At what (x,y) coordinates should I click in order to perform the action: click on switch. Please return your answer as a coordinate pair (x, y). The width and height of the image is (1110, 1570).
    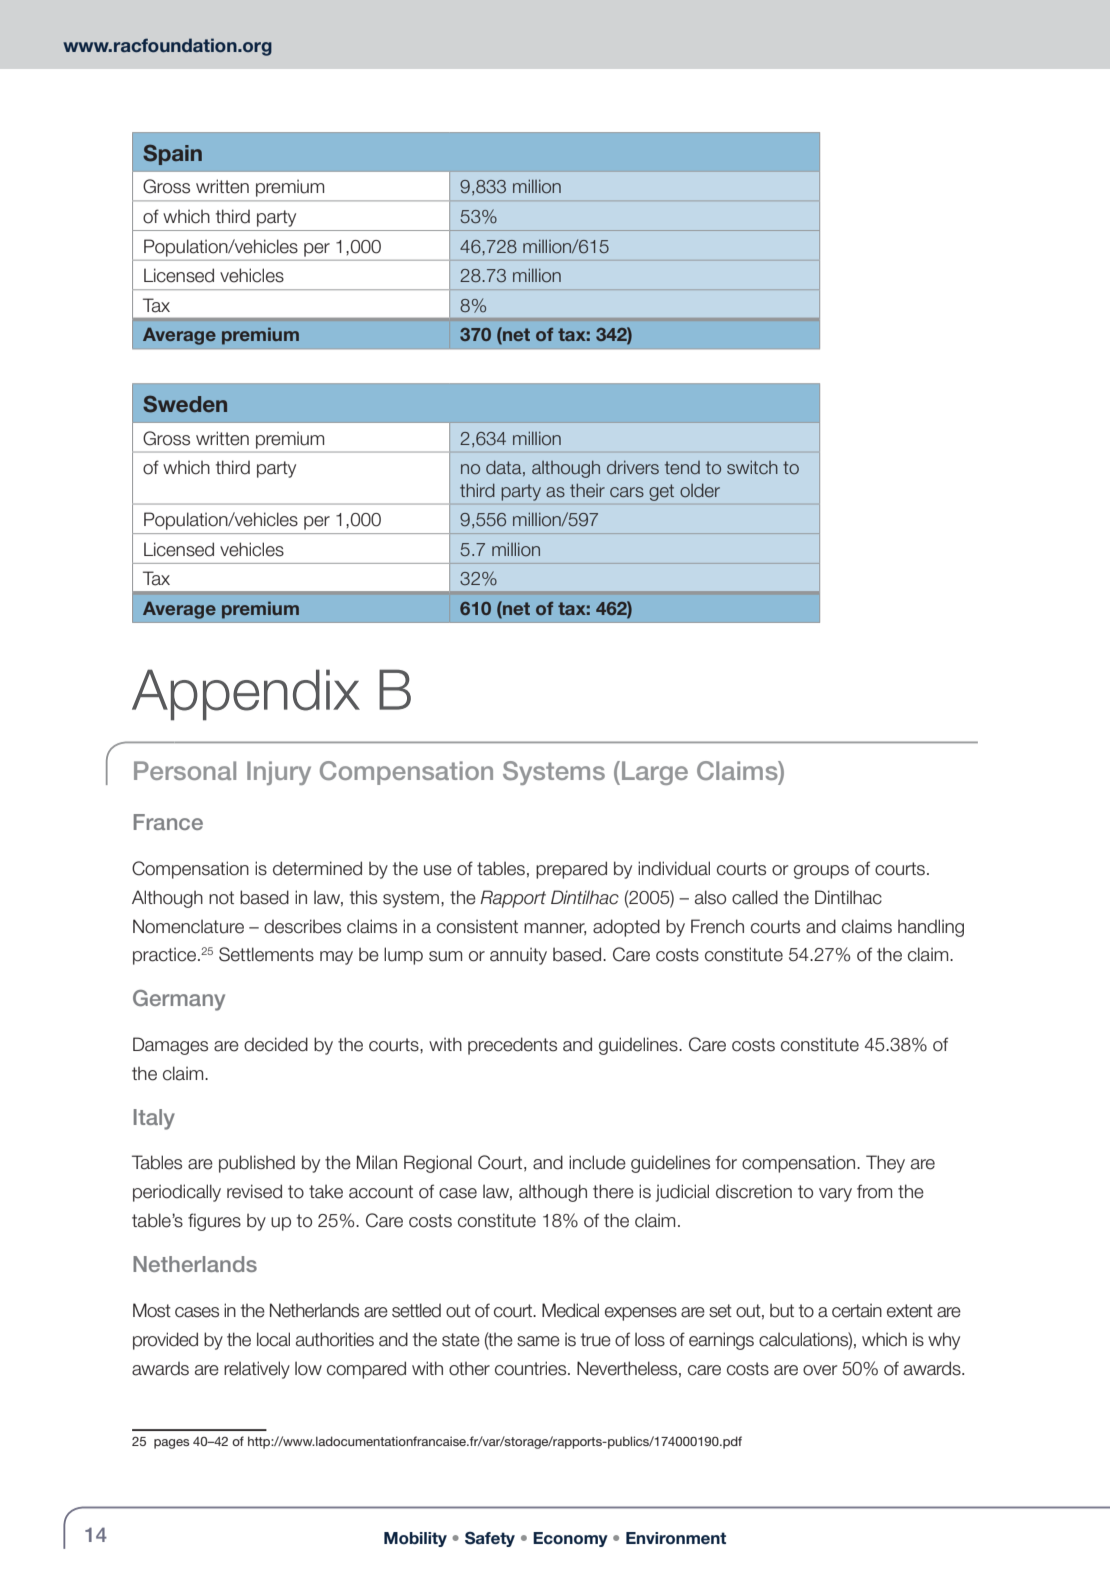
    Looking at the image, I should click on (752, 467).
